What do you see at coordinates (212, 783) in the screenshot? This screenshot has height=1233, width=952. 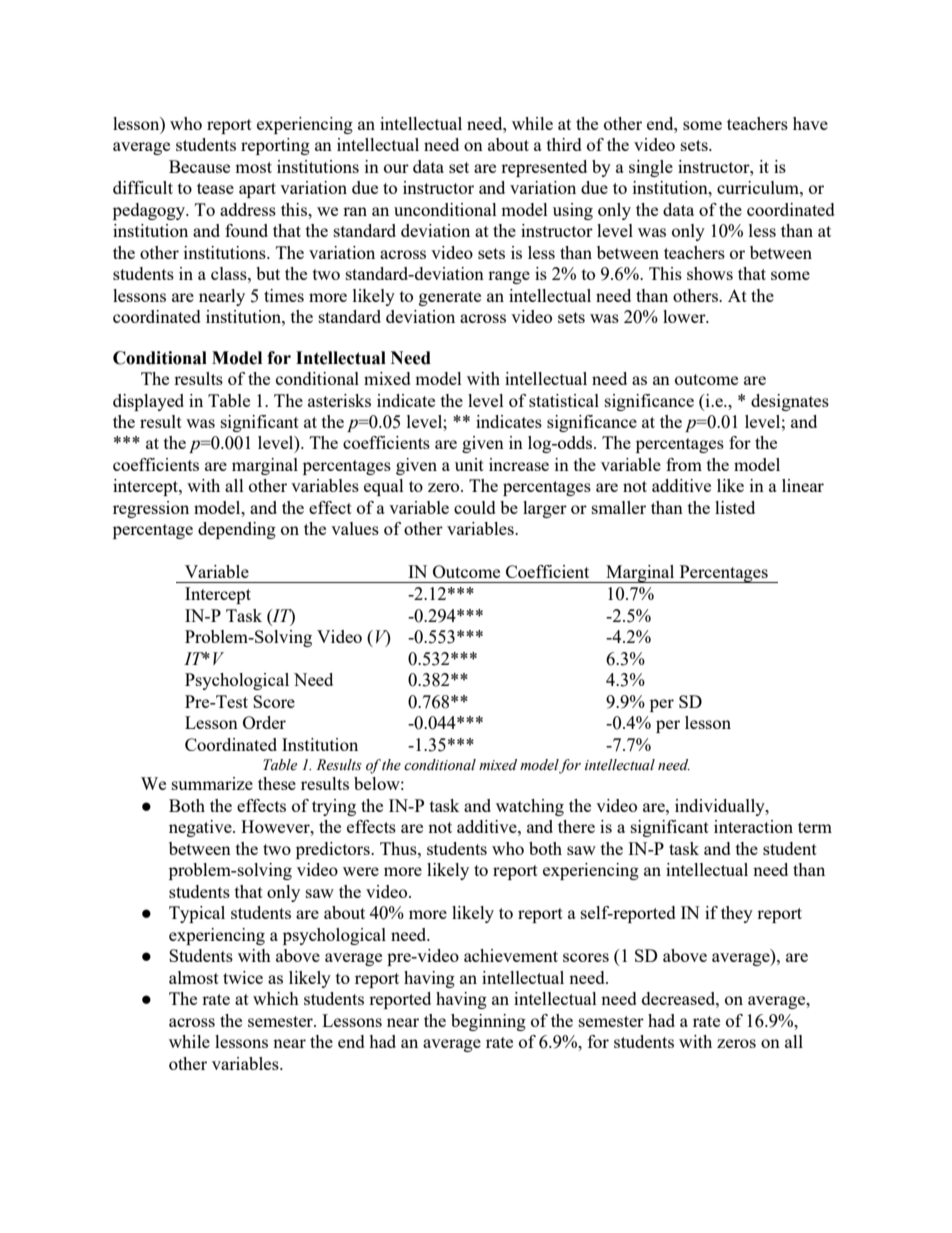 I see `summarize` at bounding box center [212, 783].
